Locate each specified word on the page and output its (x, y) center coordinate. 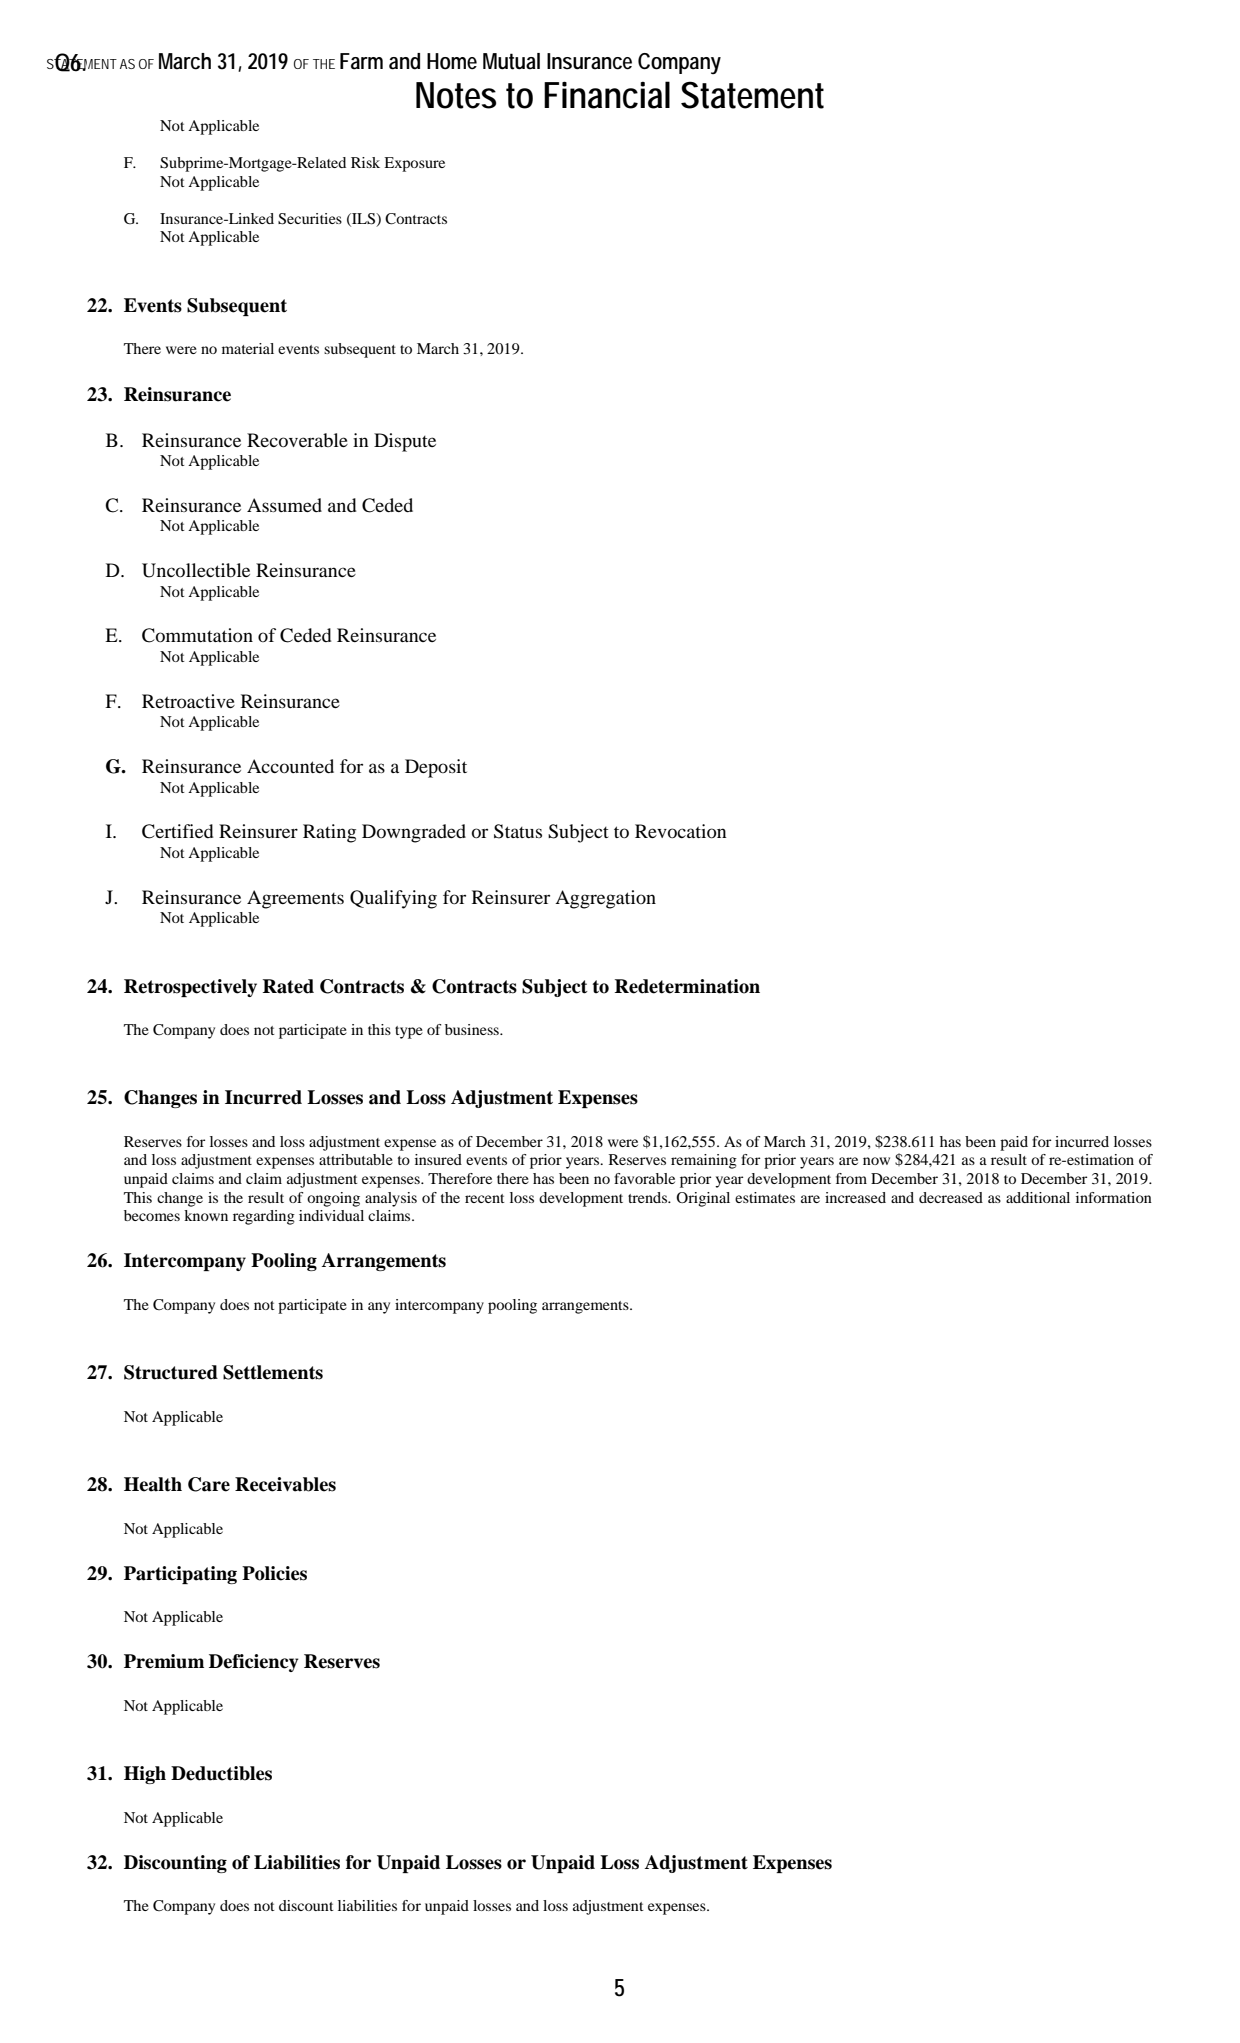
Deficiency (254, 1663)
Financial (607, 95)
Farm (361, 61)
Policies (274, 1573)
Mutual (511, 61)
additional (1038, 1197)
